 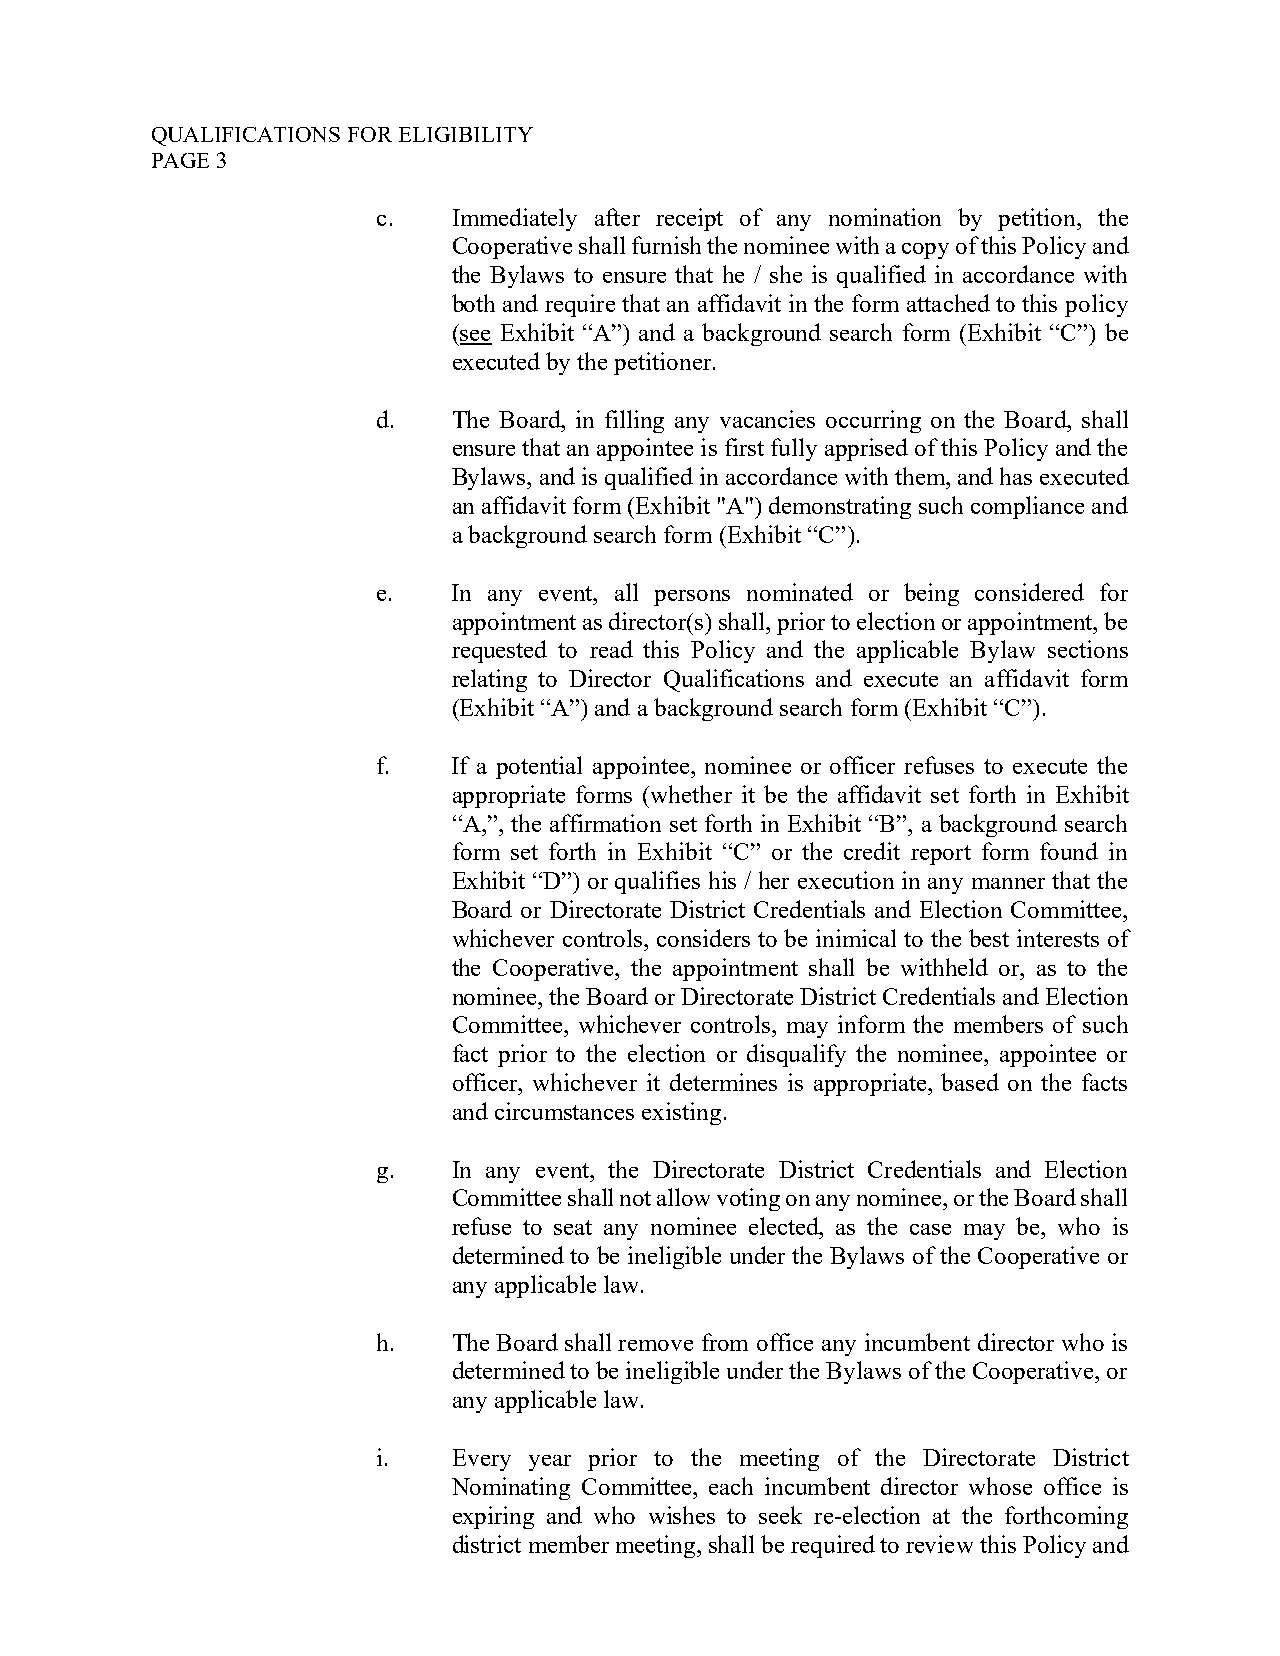 I want to click on being, so click(x=931, y=594).
